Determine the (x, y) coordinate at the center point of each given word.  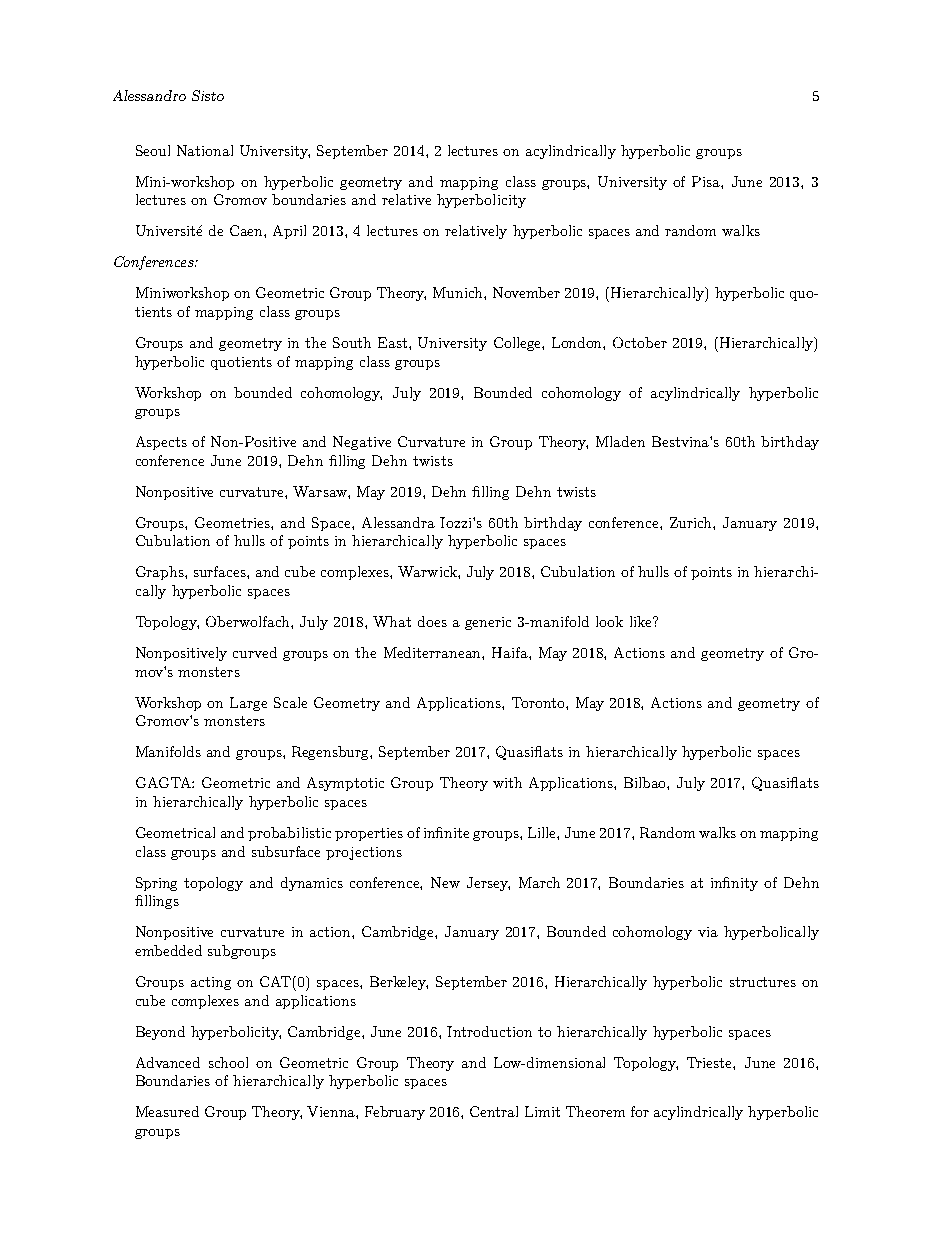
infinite (446, 832)
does (432, 621)
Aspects (161, 443)
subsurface (286, 851)
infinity (734, 884)
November (526, 292)
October (640, 342)
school (228, 1062)
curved (255, 652)
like (642, 621)
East (394, 342)
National (205, 150)
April (289, 232)
